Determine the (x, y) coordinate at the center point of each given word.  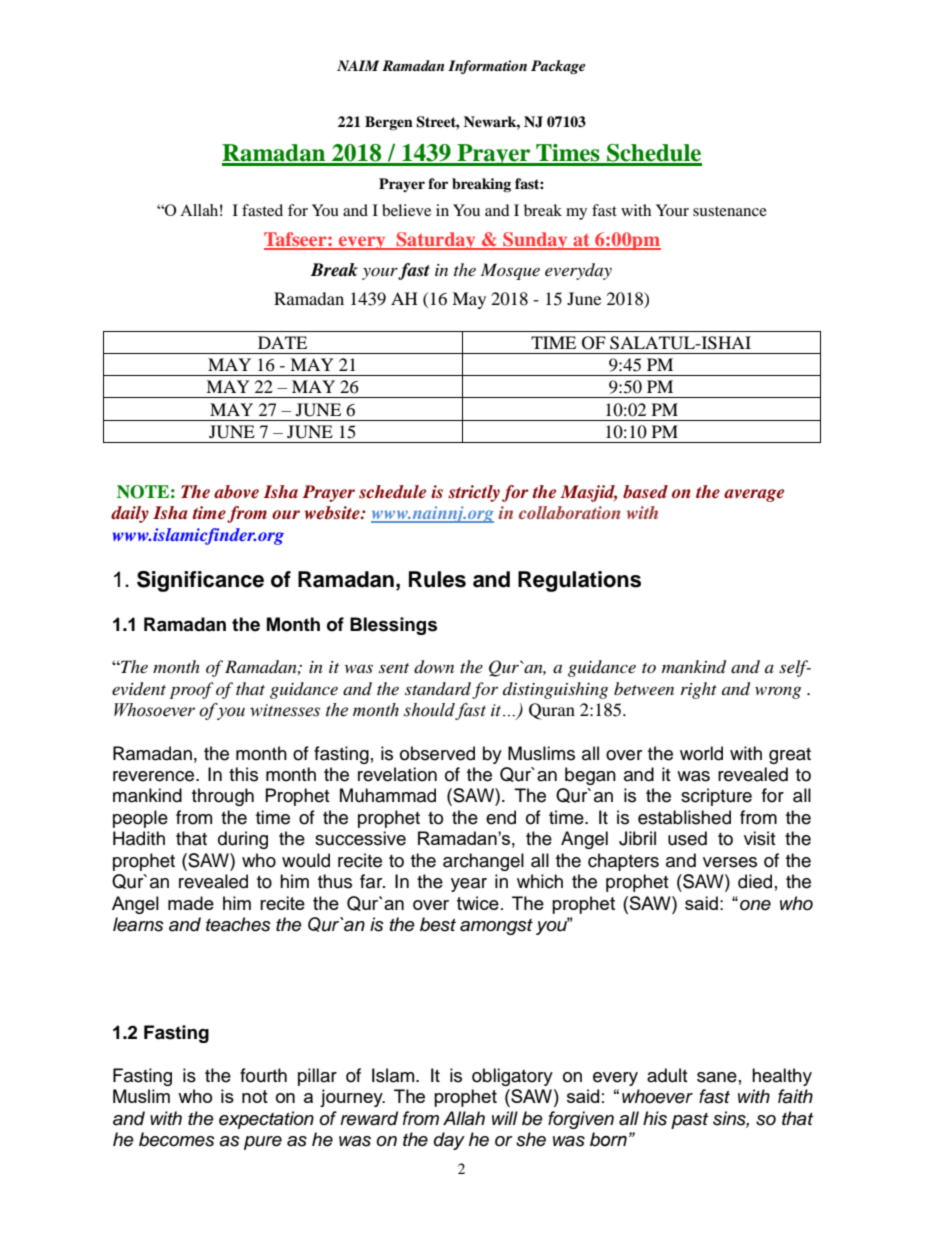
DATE (282, 342)
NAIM (358, 65)
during (243, 840)
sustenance (730, 211)
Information (487, 67)
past (689, 1121)
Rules (437, 579)
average (754, 495)
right (699, 690)
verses (730, 862)
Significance (200, 581)
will (505, 1118)
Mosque (510, 271)
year (469, 885)
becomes (177, 1139)
